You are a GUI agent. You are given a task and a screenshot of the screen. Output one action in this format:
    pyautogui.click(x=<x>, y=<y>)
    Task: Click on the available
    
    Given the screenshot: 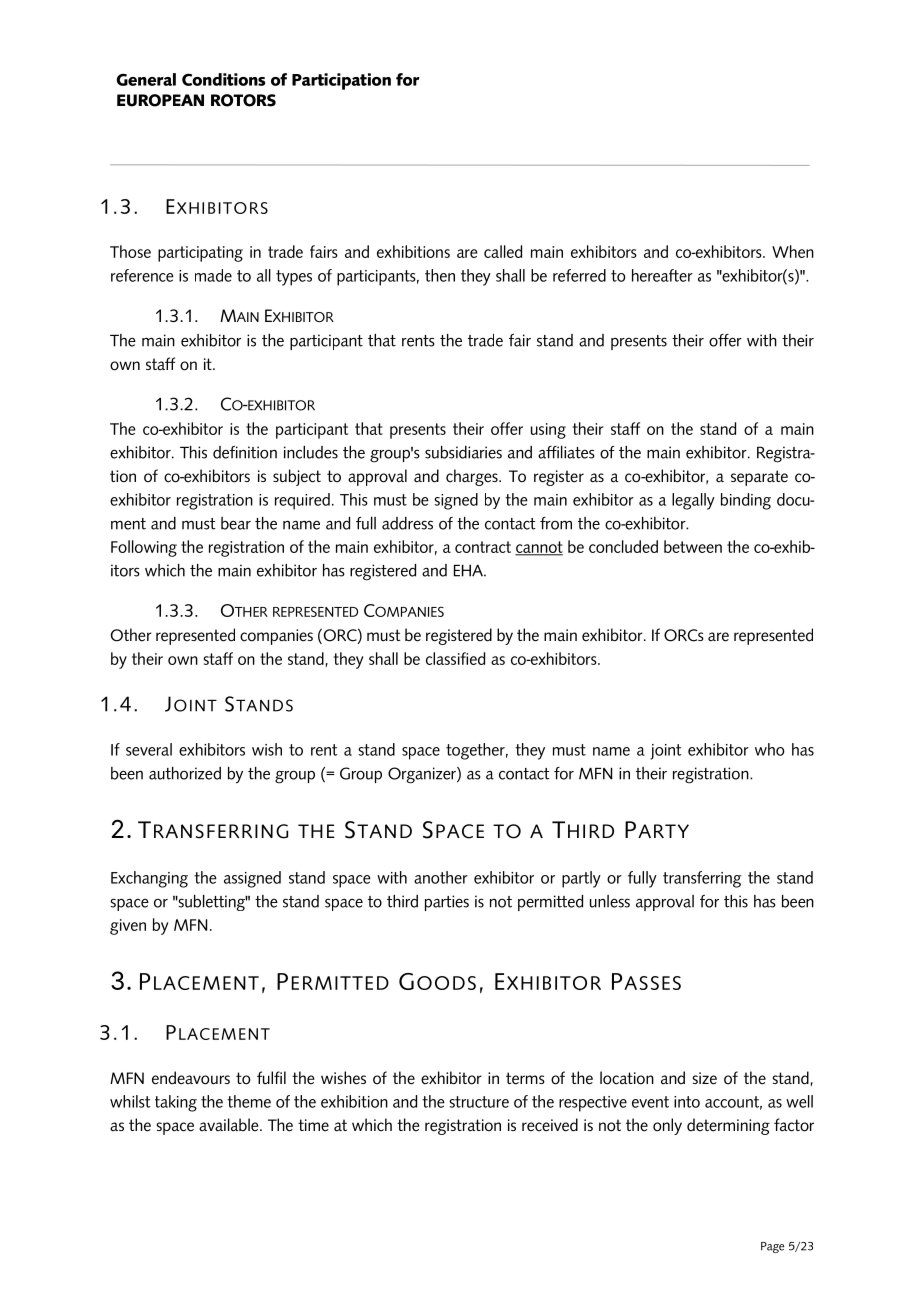 What is the action you would take?
    pyautogui.click(x=230, y=1125)
